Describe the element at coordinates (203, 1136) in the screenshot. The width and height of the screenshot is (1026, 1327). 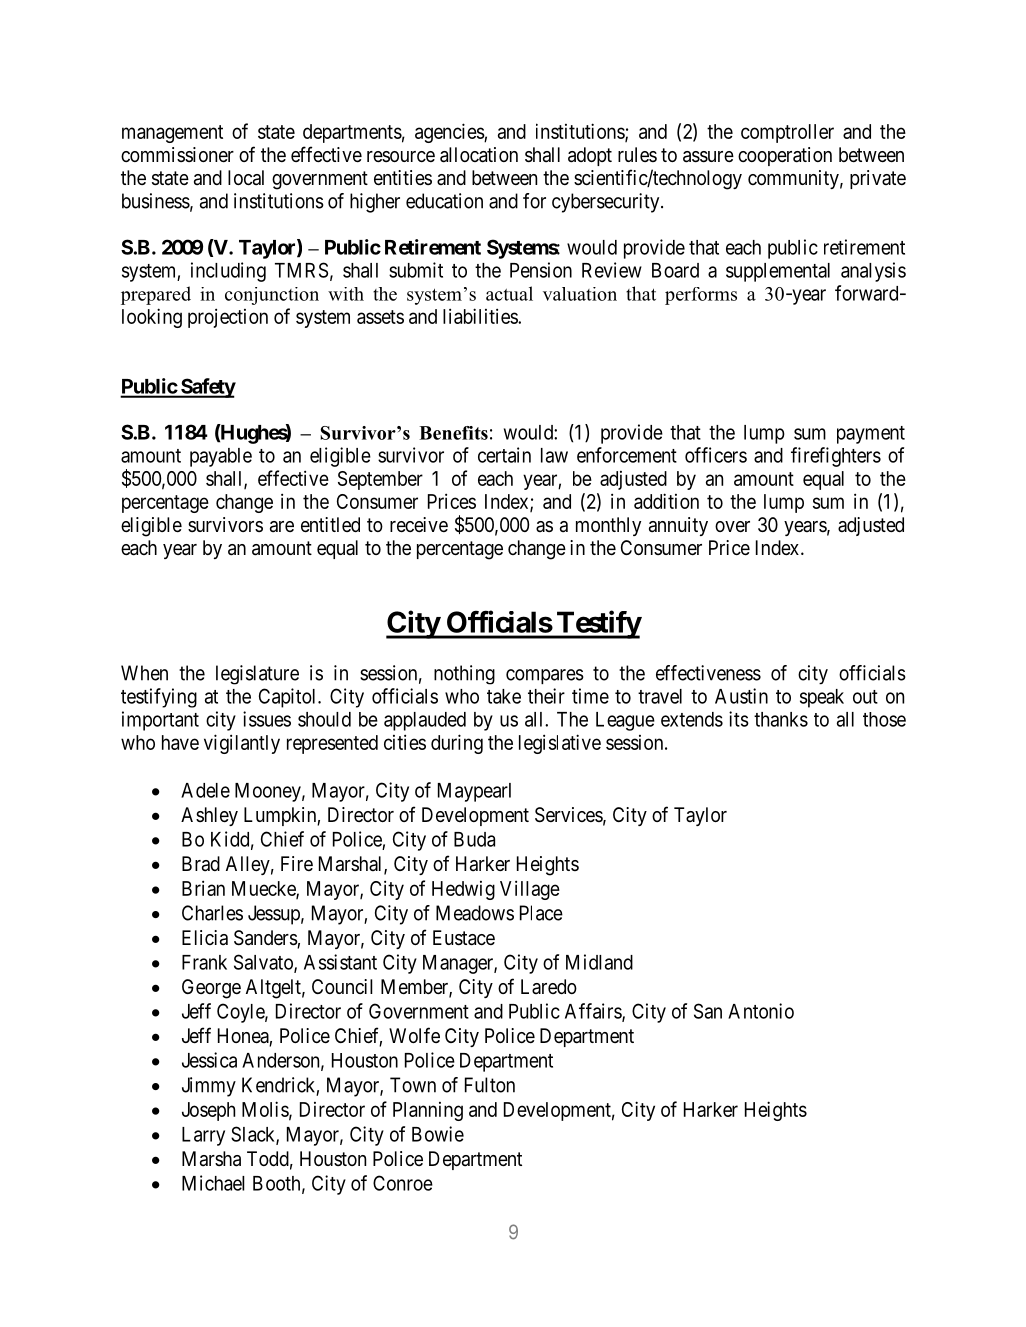
I see `Larry` at that location.
